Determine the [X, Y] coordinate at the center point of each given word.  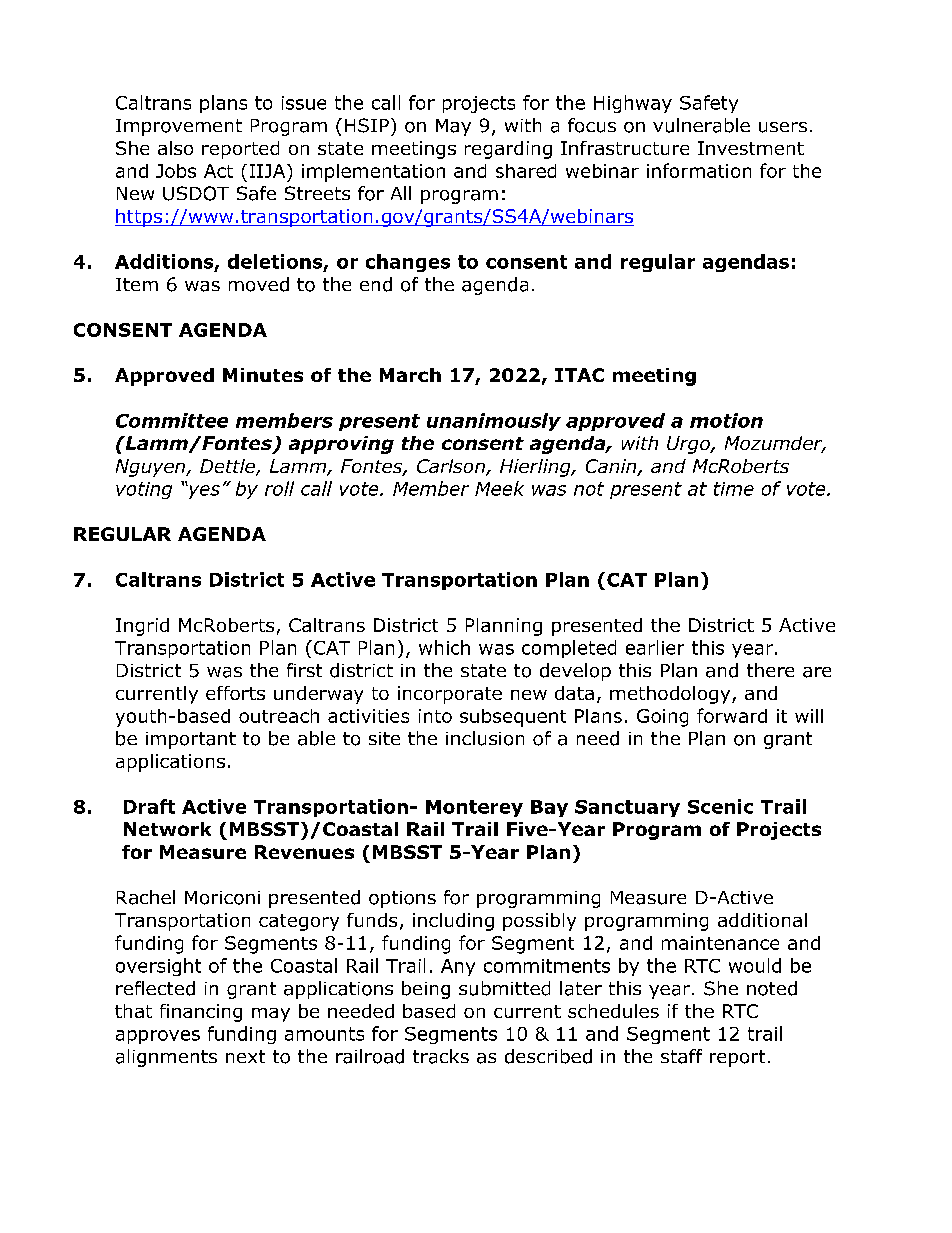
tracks [441, 1056]
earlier [655, 647]
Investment [751, 148]
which [444, 647]
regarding [508, 150]
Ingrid [142, 627]
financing [201, 1013]
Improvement [179, 127]
